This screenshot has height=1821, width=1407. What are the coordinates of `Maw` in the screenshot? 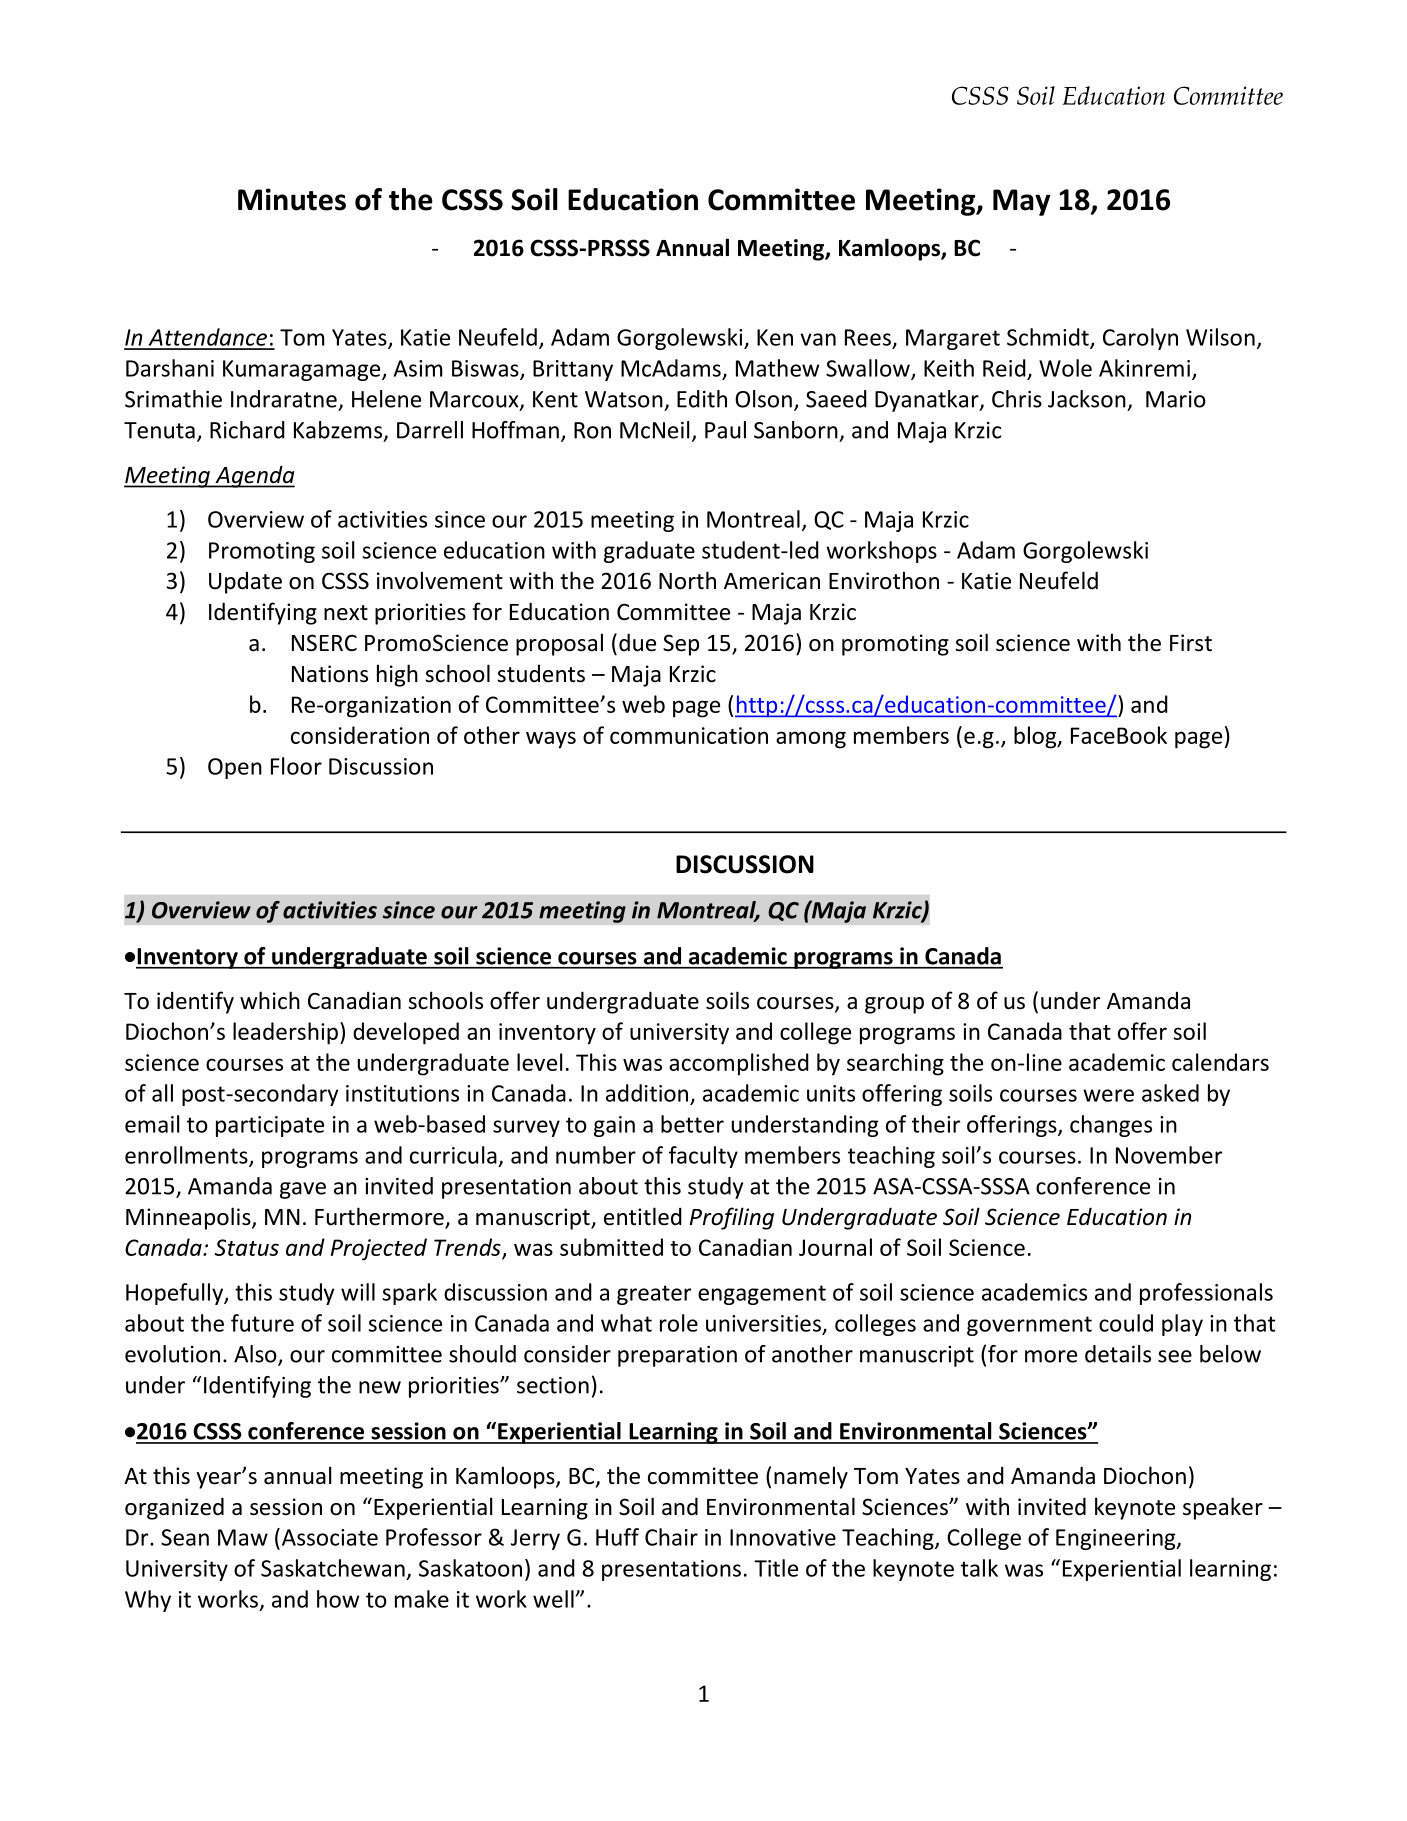 It's located at (243, 1537).
